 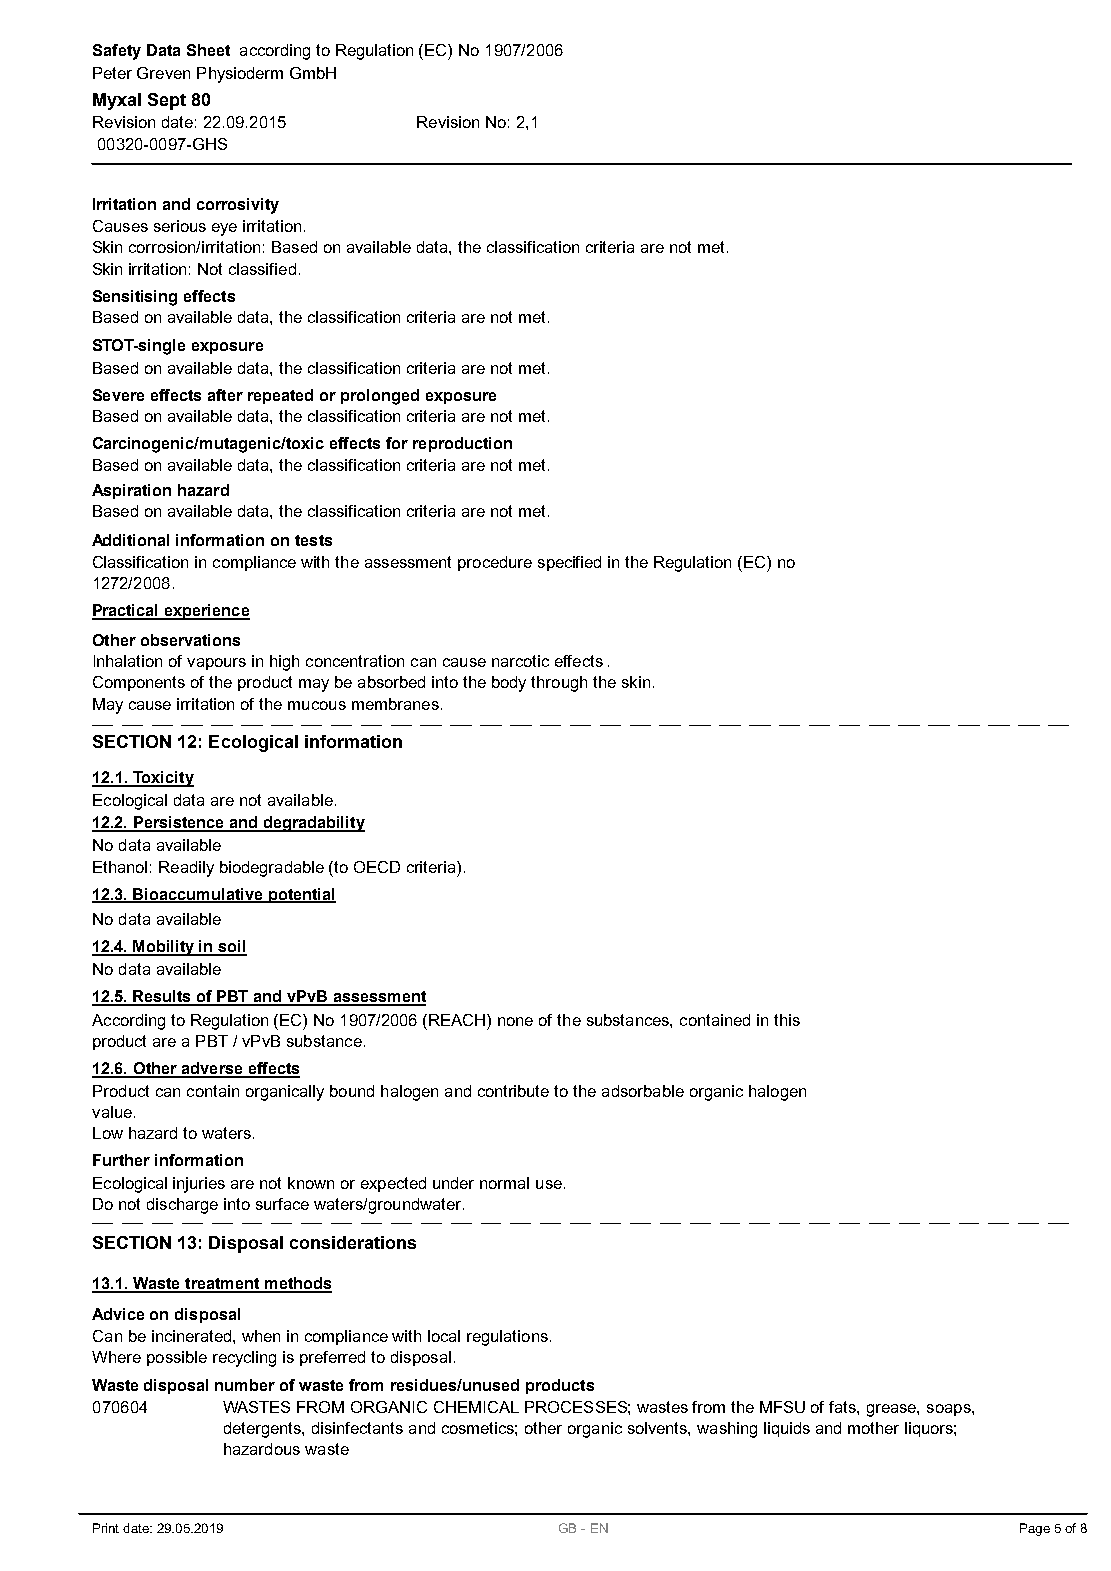 I want to click on CHEMICAL, so click(x=476, y=1407).
